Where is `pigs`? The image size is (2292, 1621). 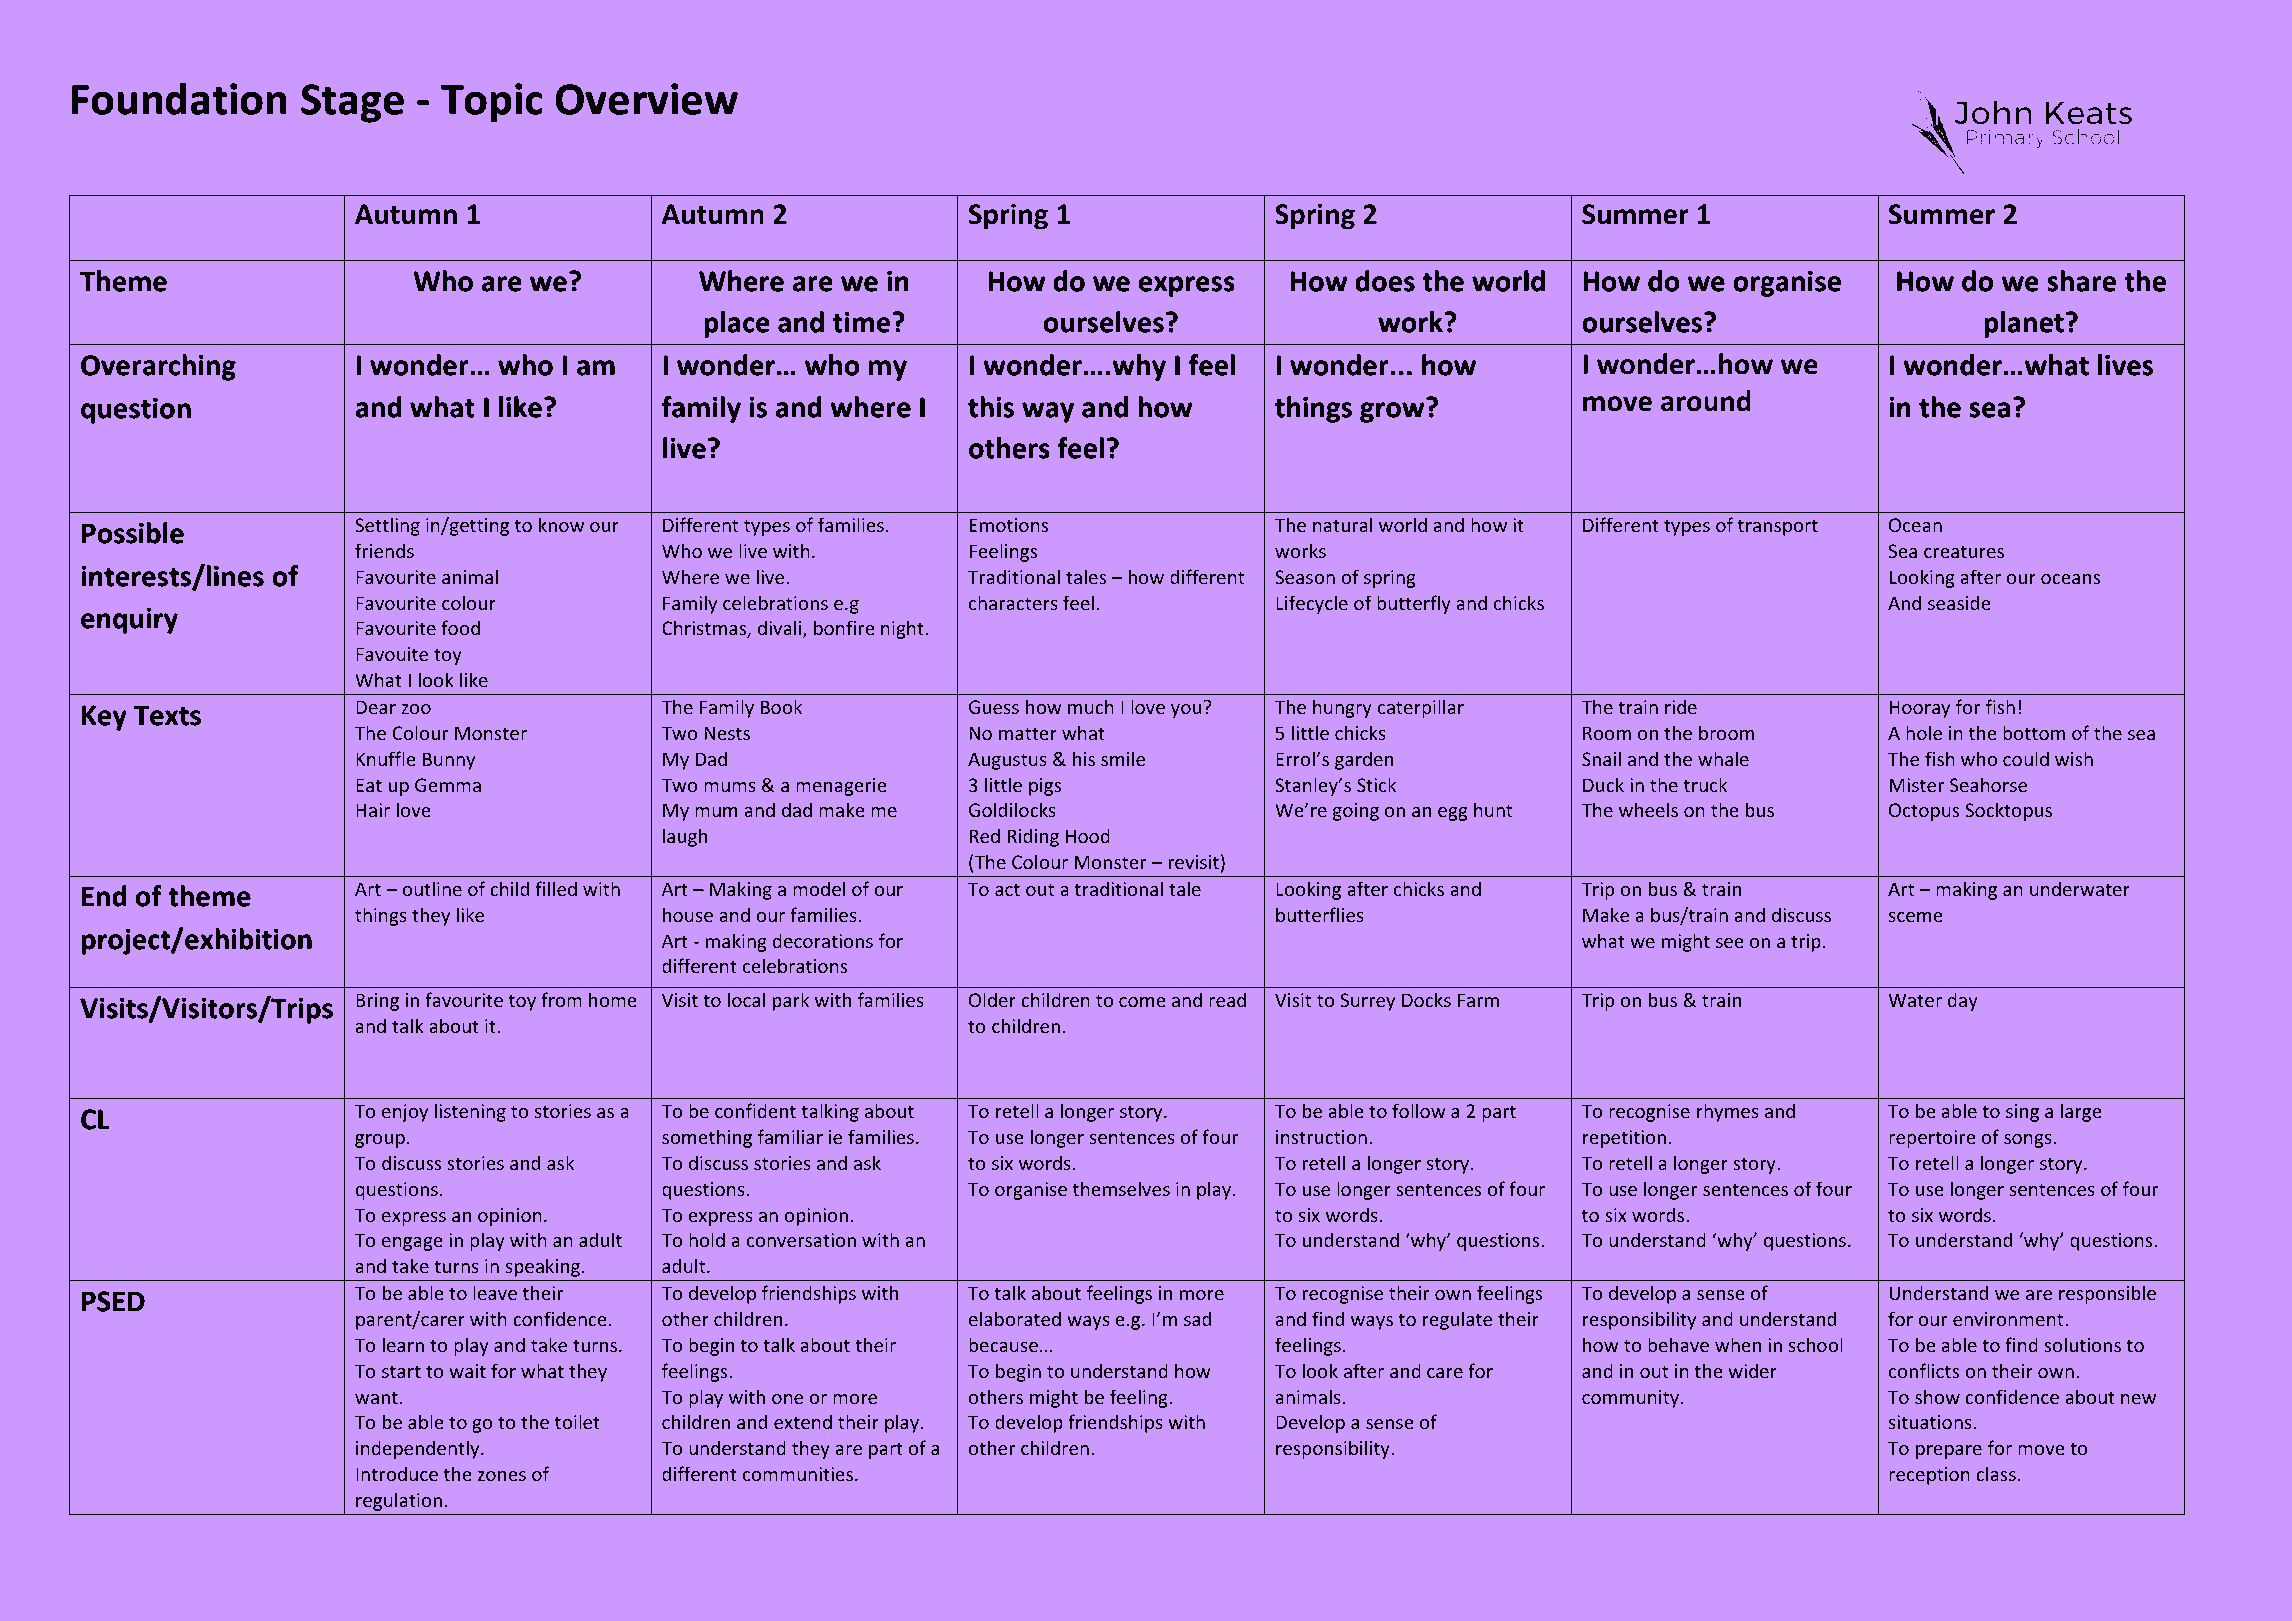 pigs is located at coordinates (1045, 787).
